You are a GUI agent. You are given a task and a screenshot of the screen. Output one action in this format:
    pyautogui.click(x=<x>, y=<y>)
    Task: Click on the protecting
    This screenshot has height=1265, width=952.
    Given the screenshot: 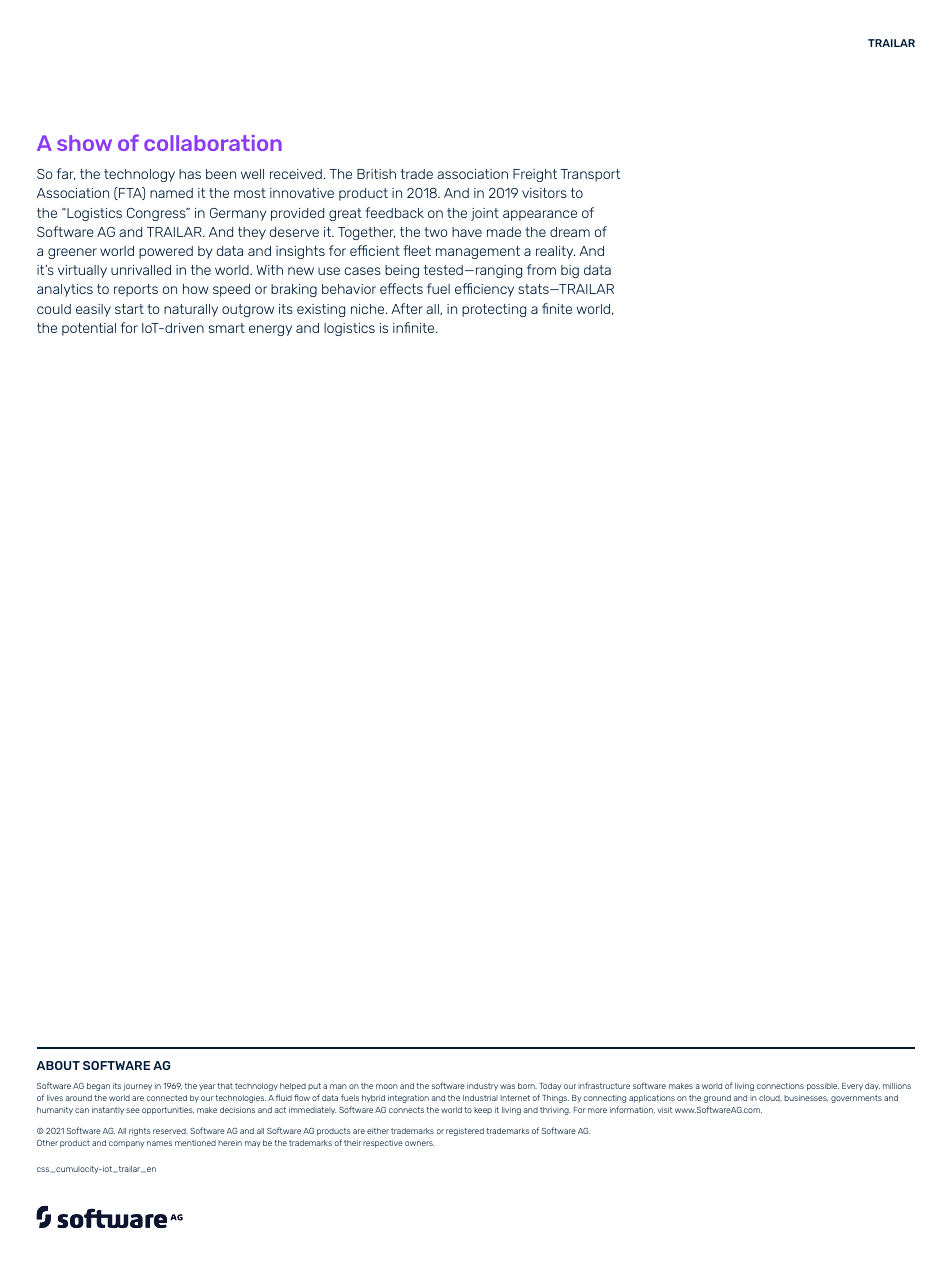 What is the action you would take?
    pyautogui.click(x=494, y=310)
